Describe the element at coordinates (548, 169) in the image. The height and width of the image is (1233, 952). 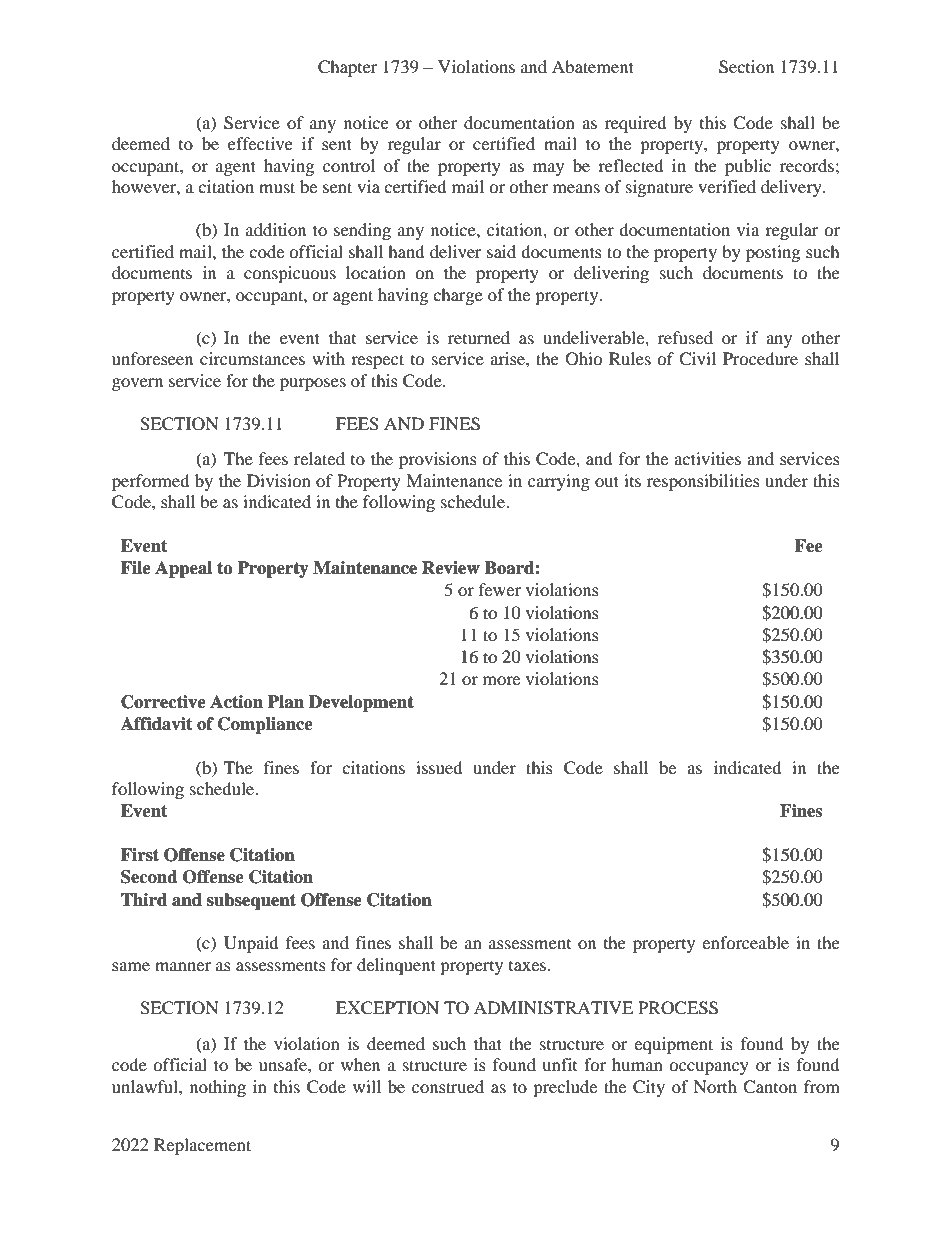
I see `may` at that location.
